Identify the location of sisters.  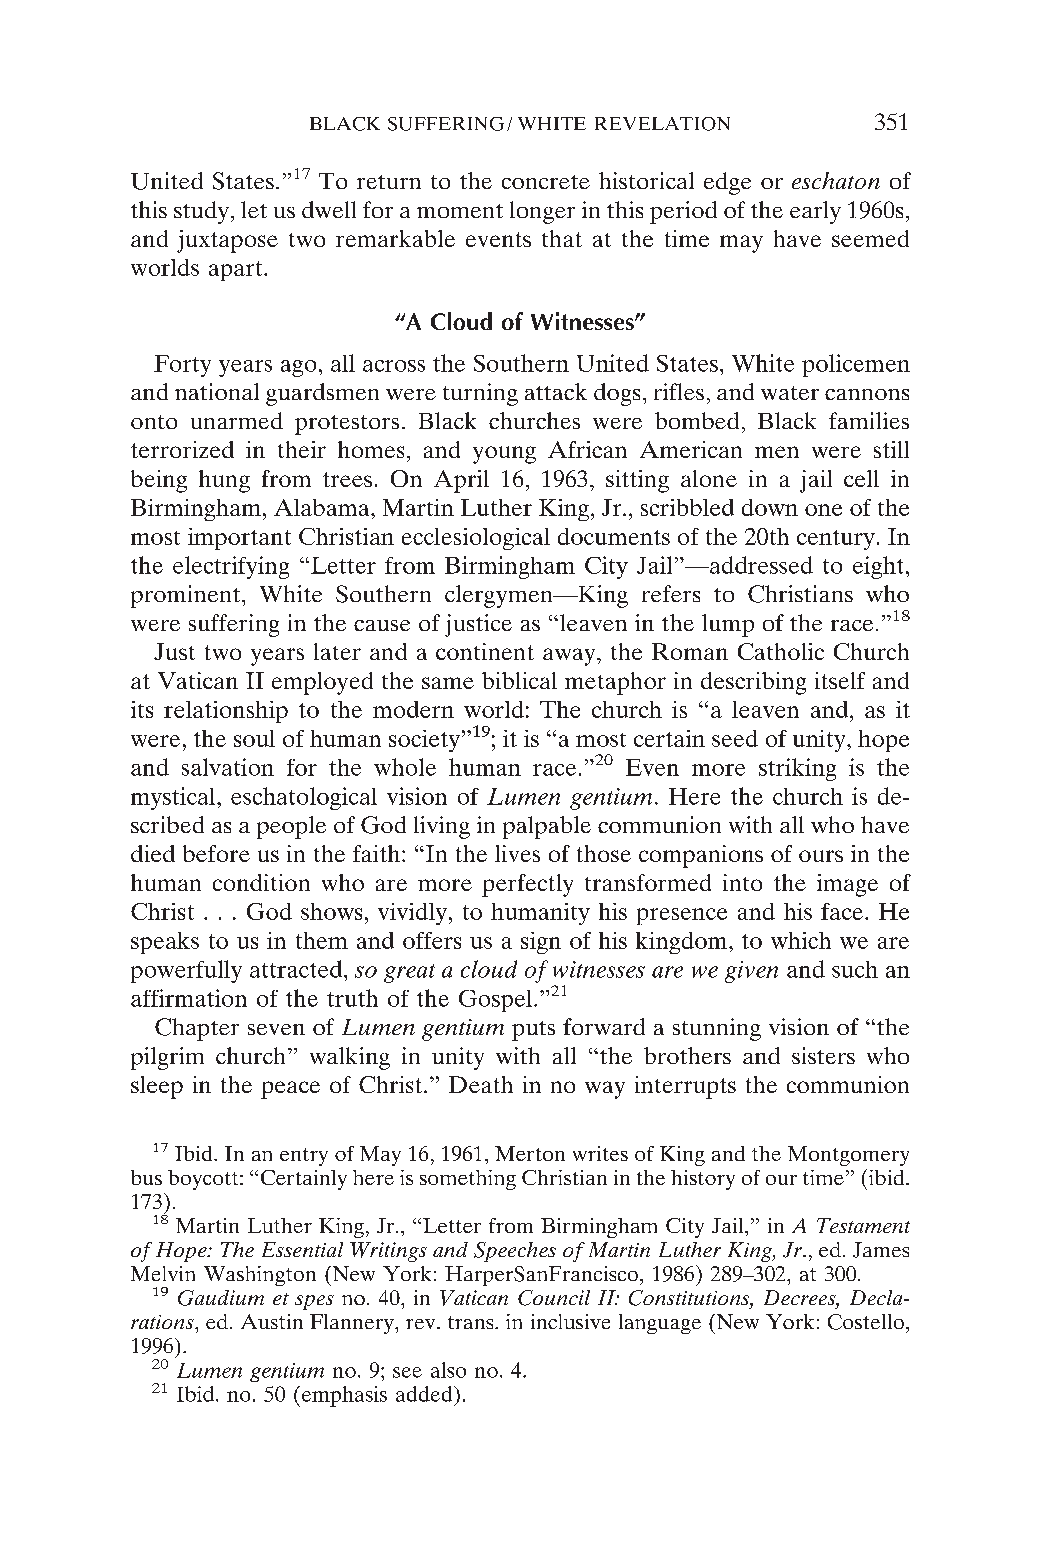
(823, 1055).
